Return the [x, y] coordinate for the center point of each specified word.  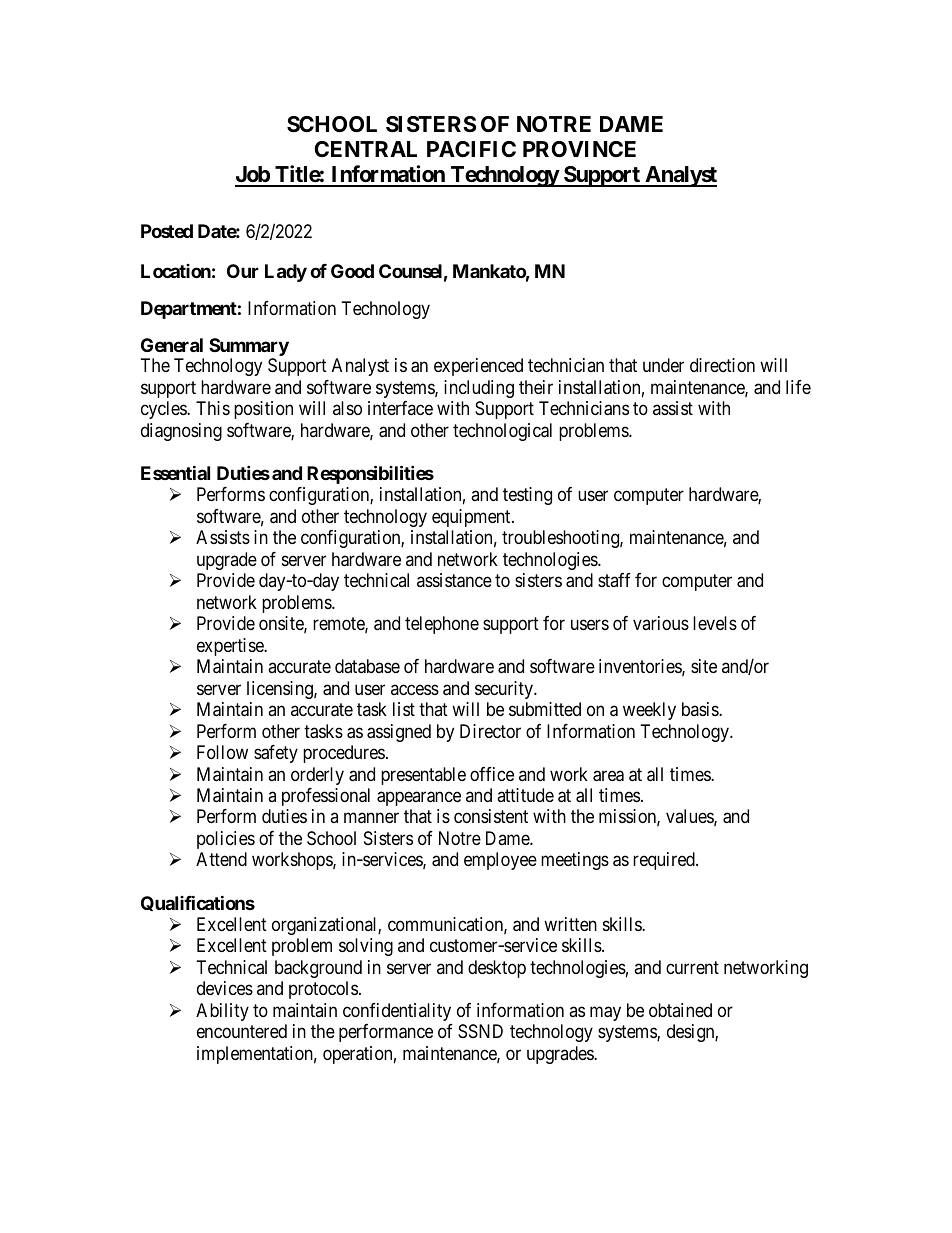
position [263, 410]
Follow [222, 752]
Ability [222, 1012]
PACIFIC [471, 149]
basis [701, 709]
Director [490, 731]
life [798, 387]
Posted [167, 231]
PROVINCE [579, 149]
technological [502, 432]
